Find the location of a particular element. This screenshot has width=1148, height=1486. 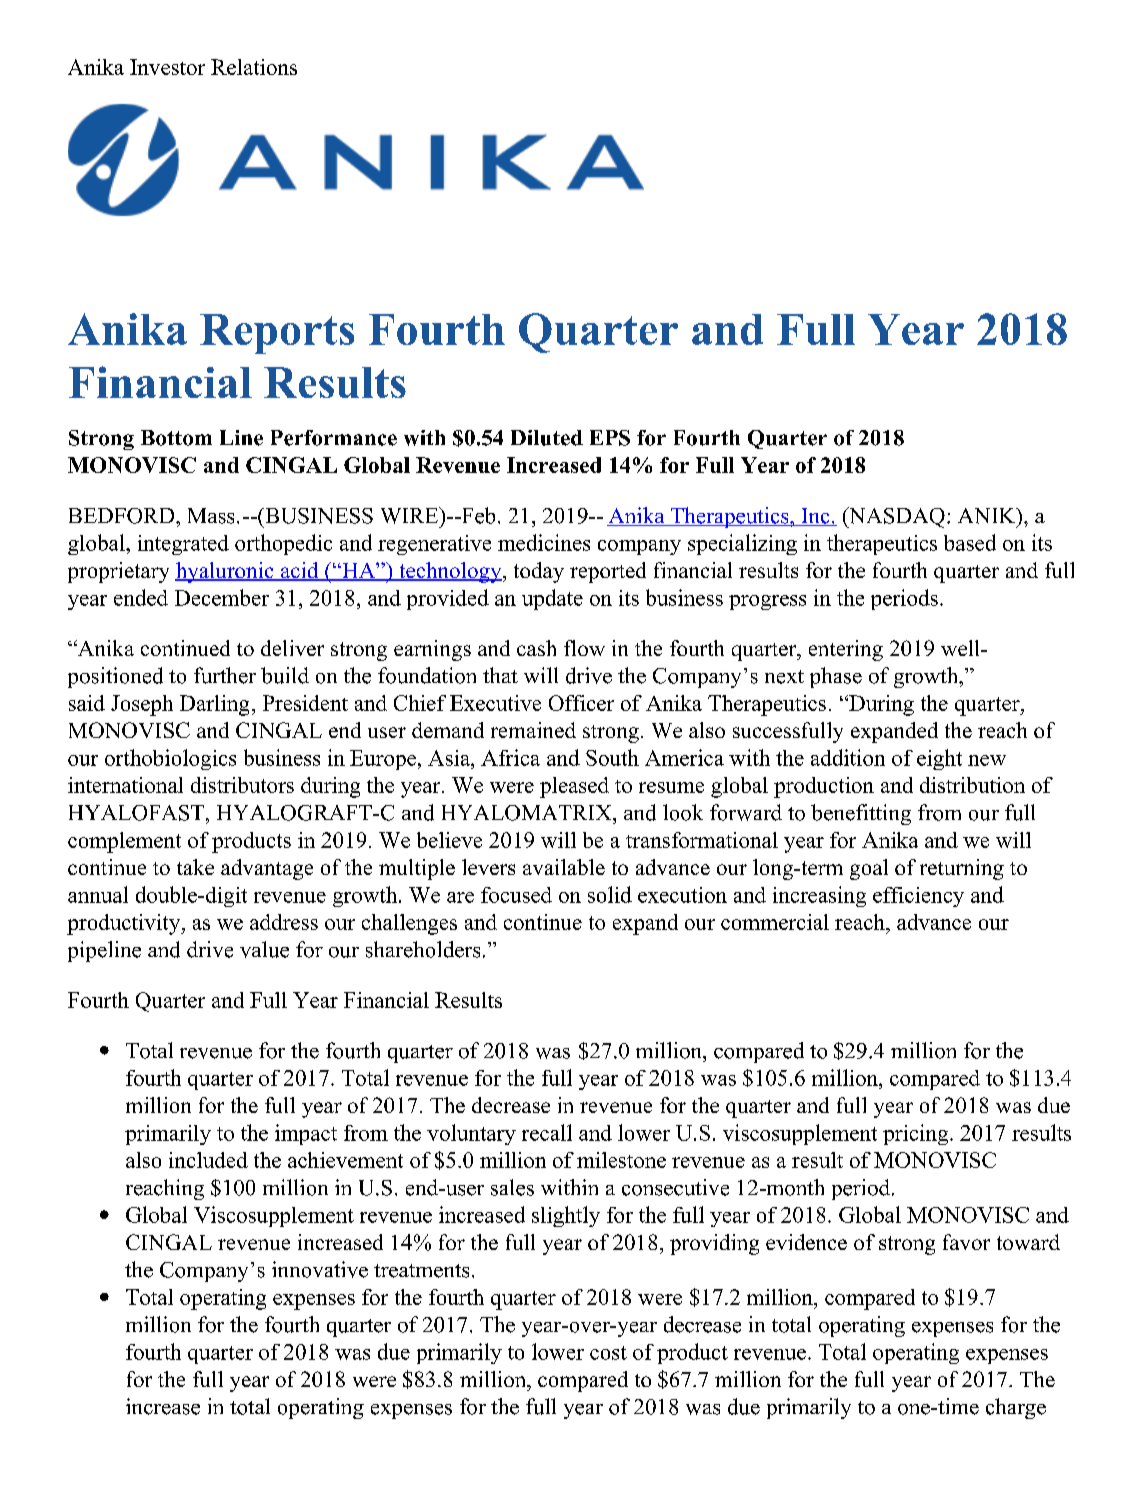

Darling is located at coordinates (214, 705).
